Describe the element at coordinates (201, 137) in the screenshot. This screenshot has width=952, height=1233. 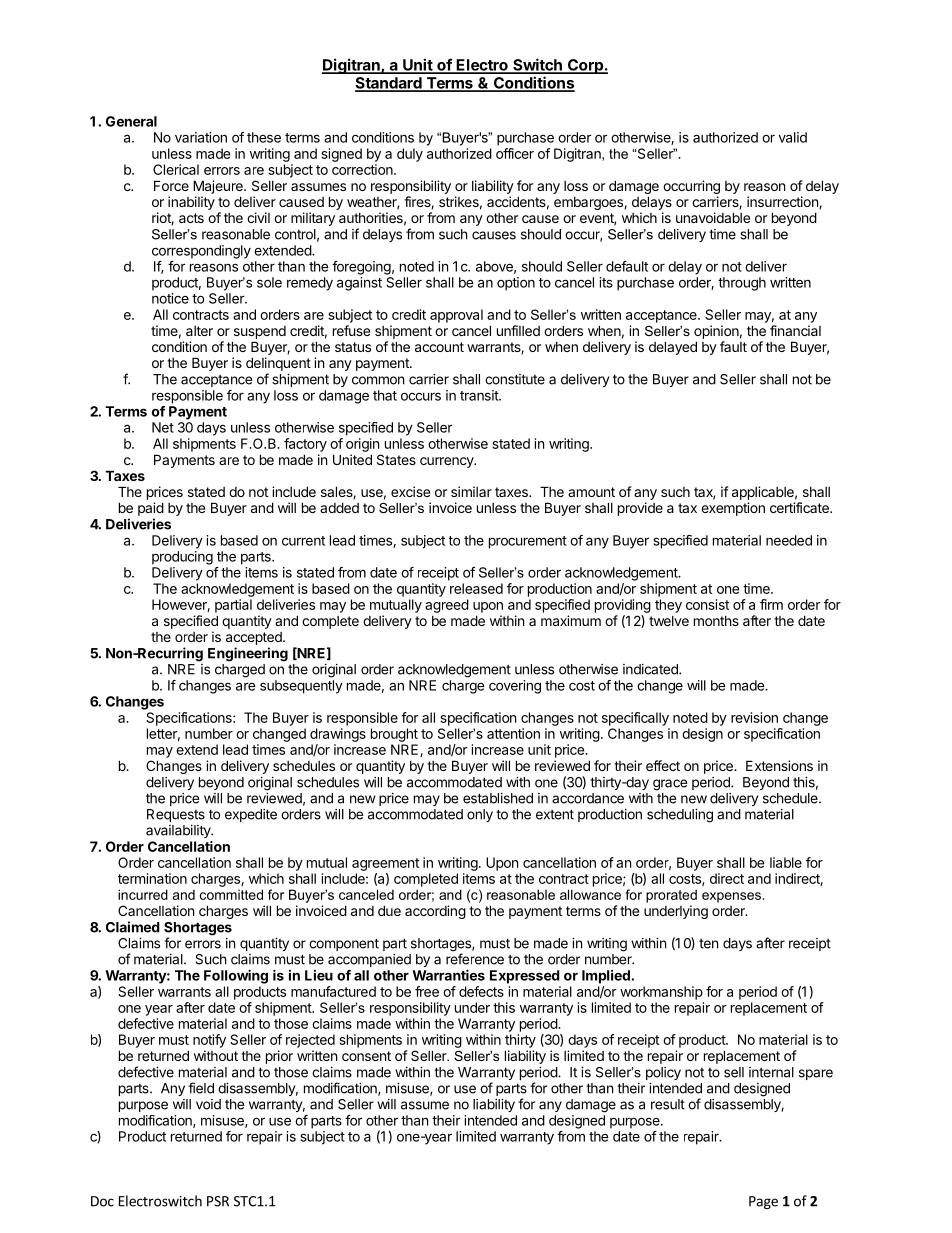
I see `variation` at that location.
